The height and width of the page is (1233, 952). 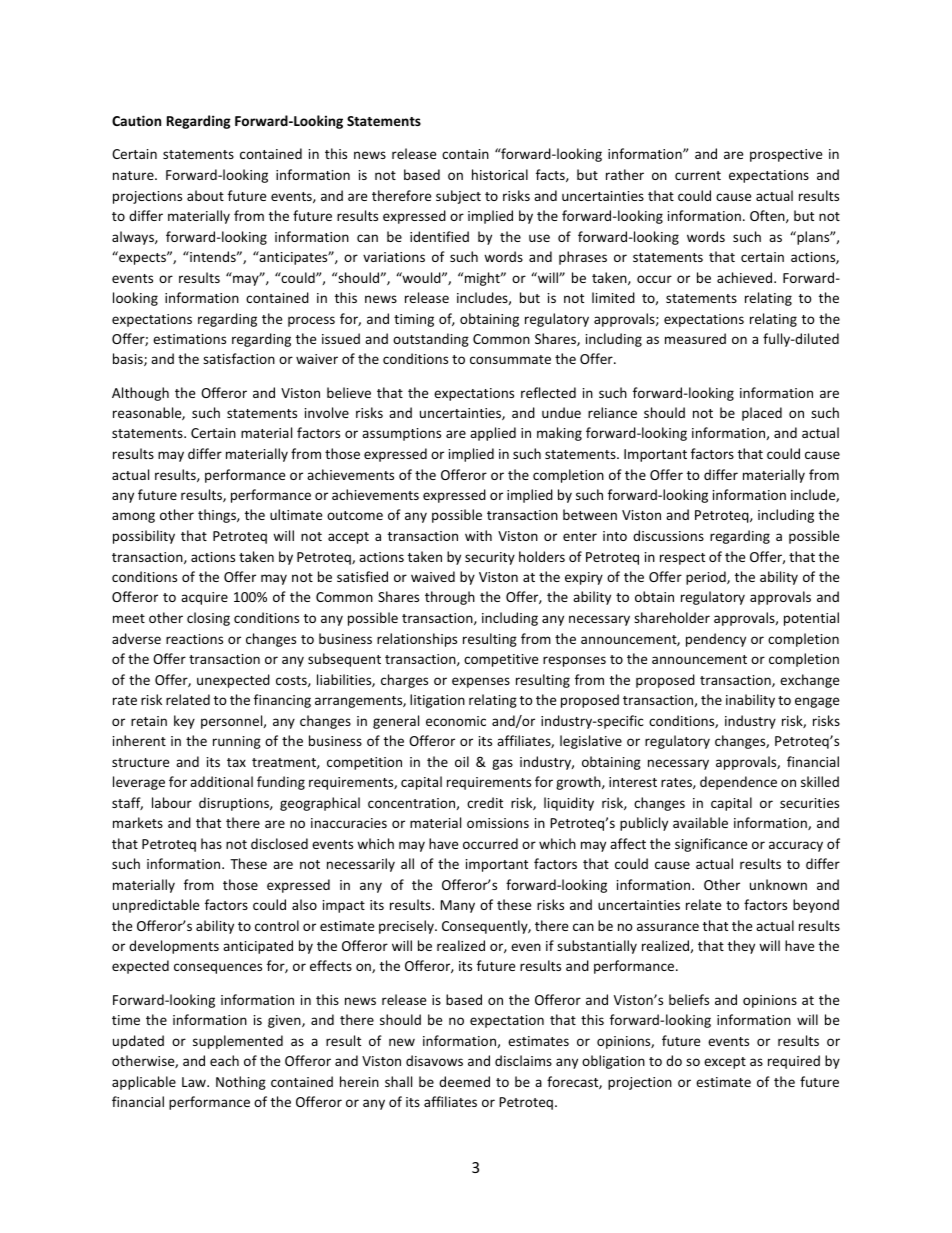 What do you see at coordinates (786, 155) in the page?
I see `prospective` at bounding box center [786, 155].
